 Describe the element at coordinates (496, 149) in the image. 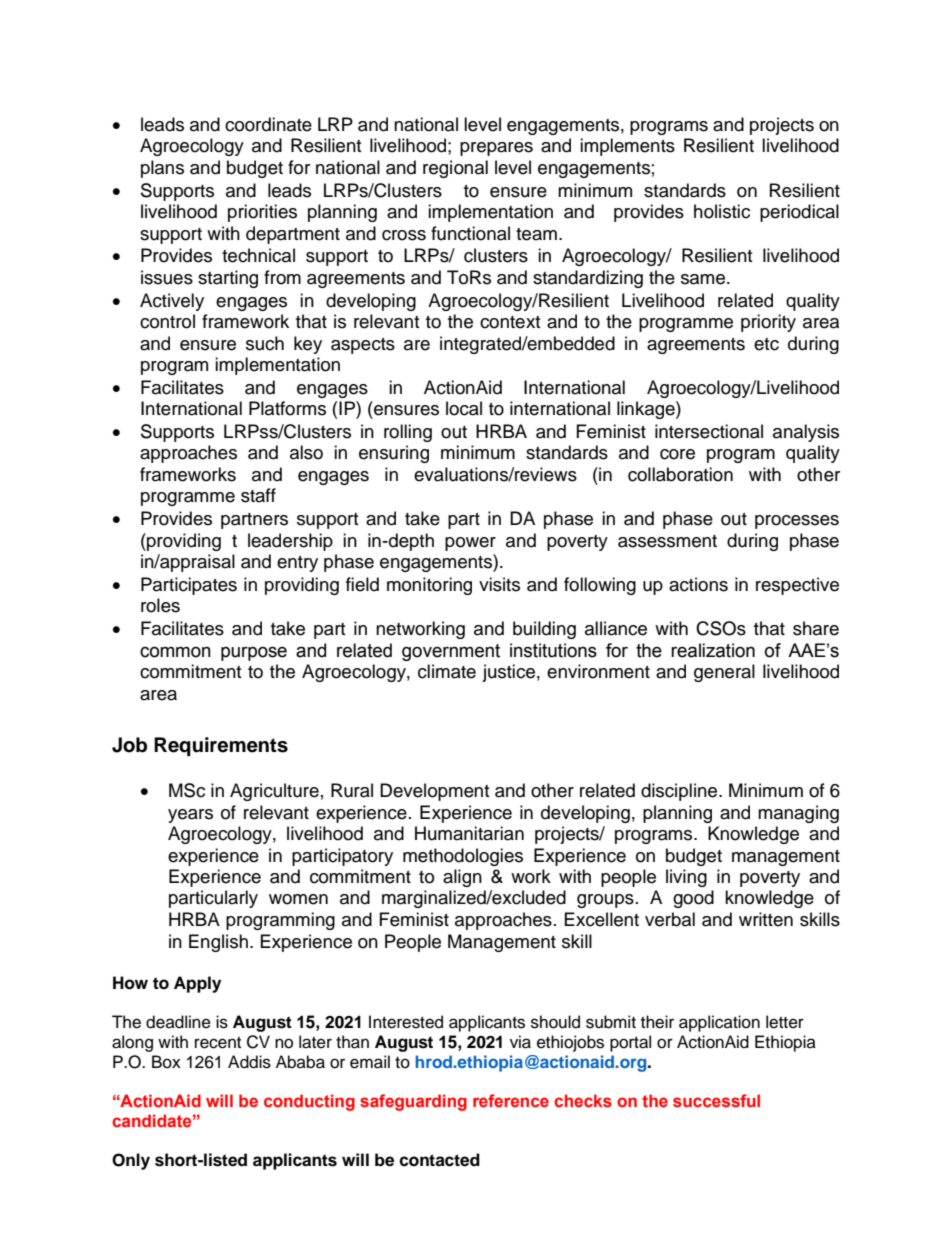

I see `prepares` at that location.
